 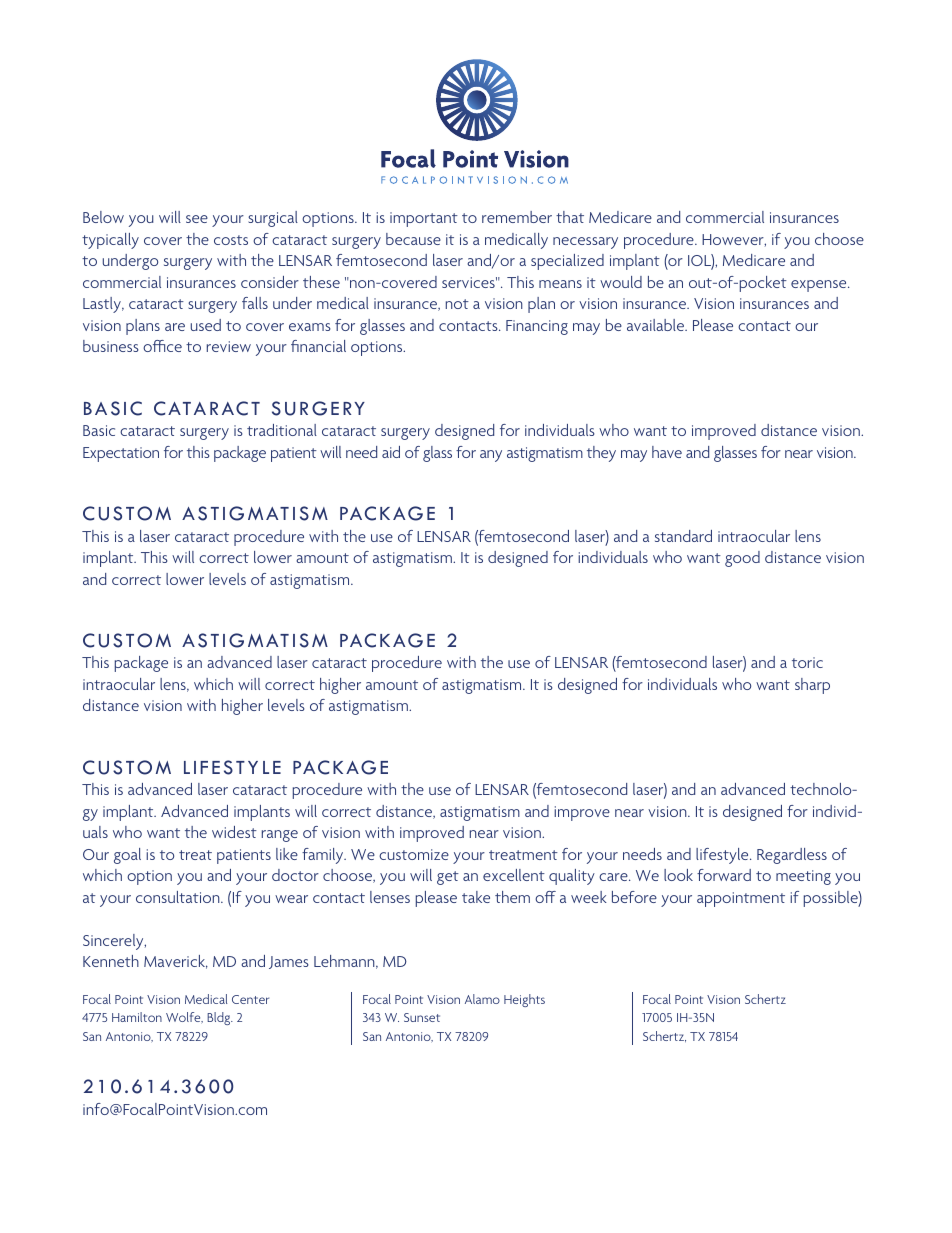 I want to click on standard, so click(x=683, y=536).
